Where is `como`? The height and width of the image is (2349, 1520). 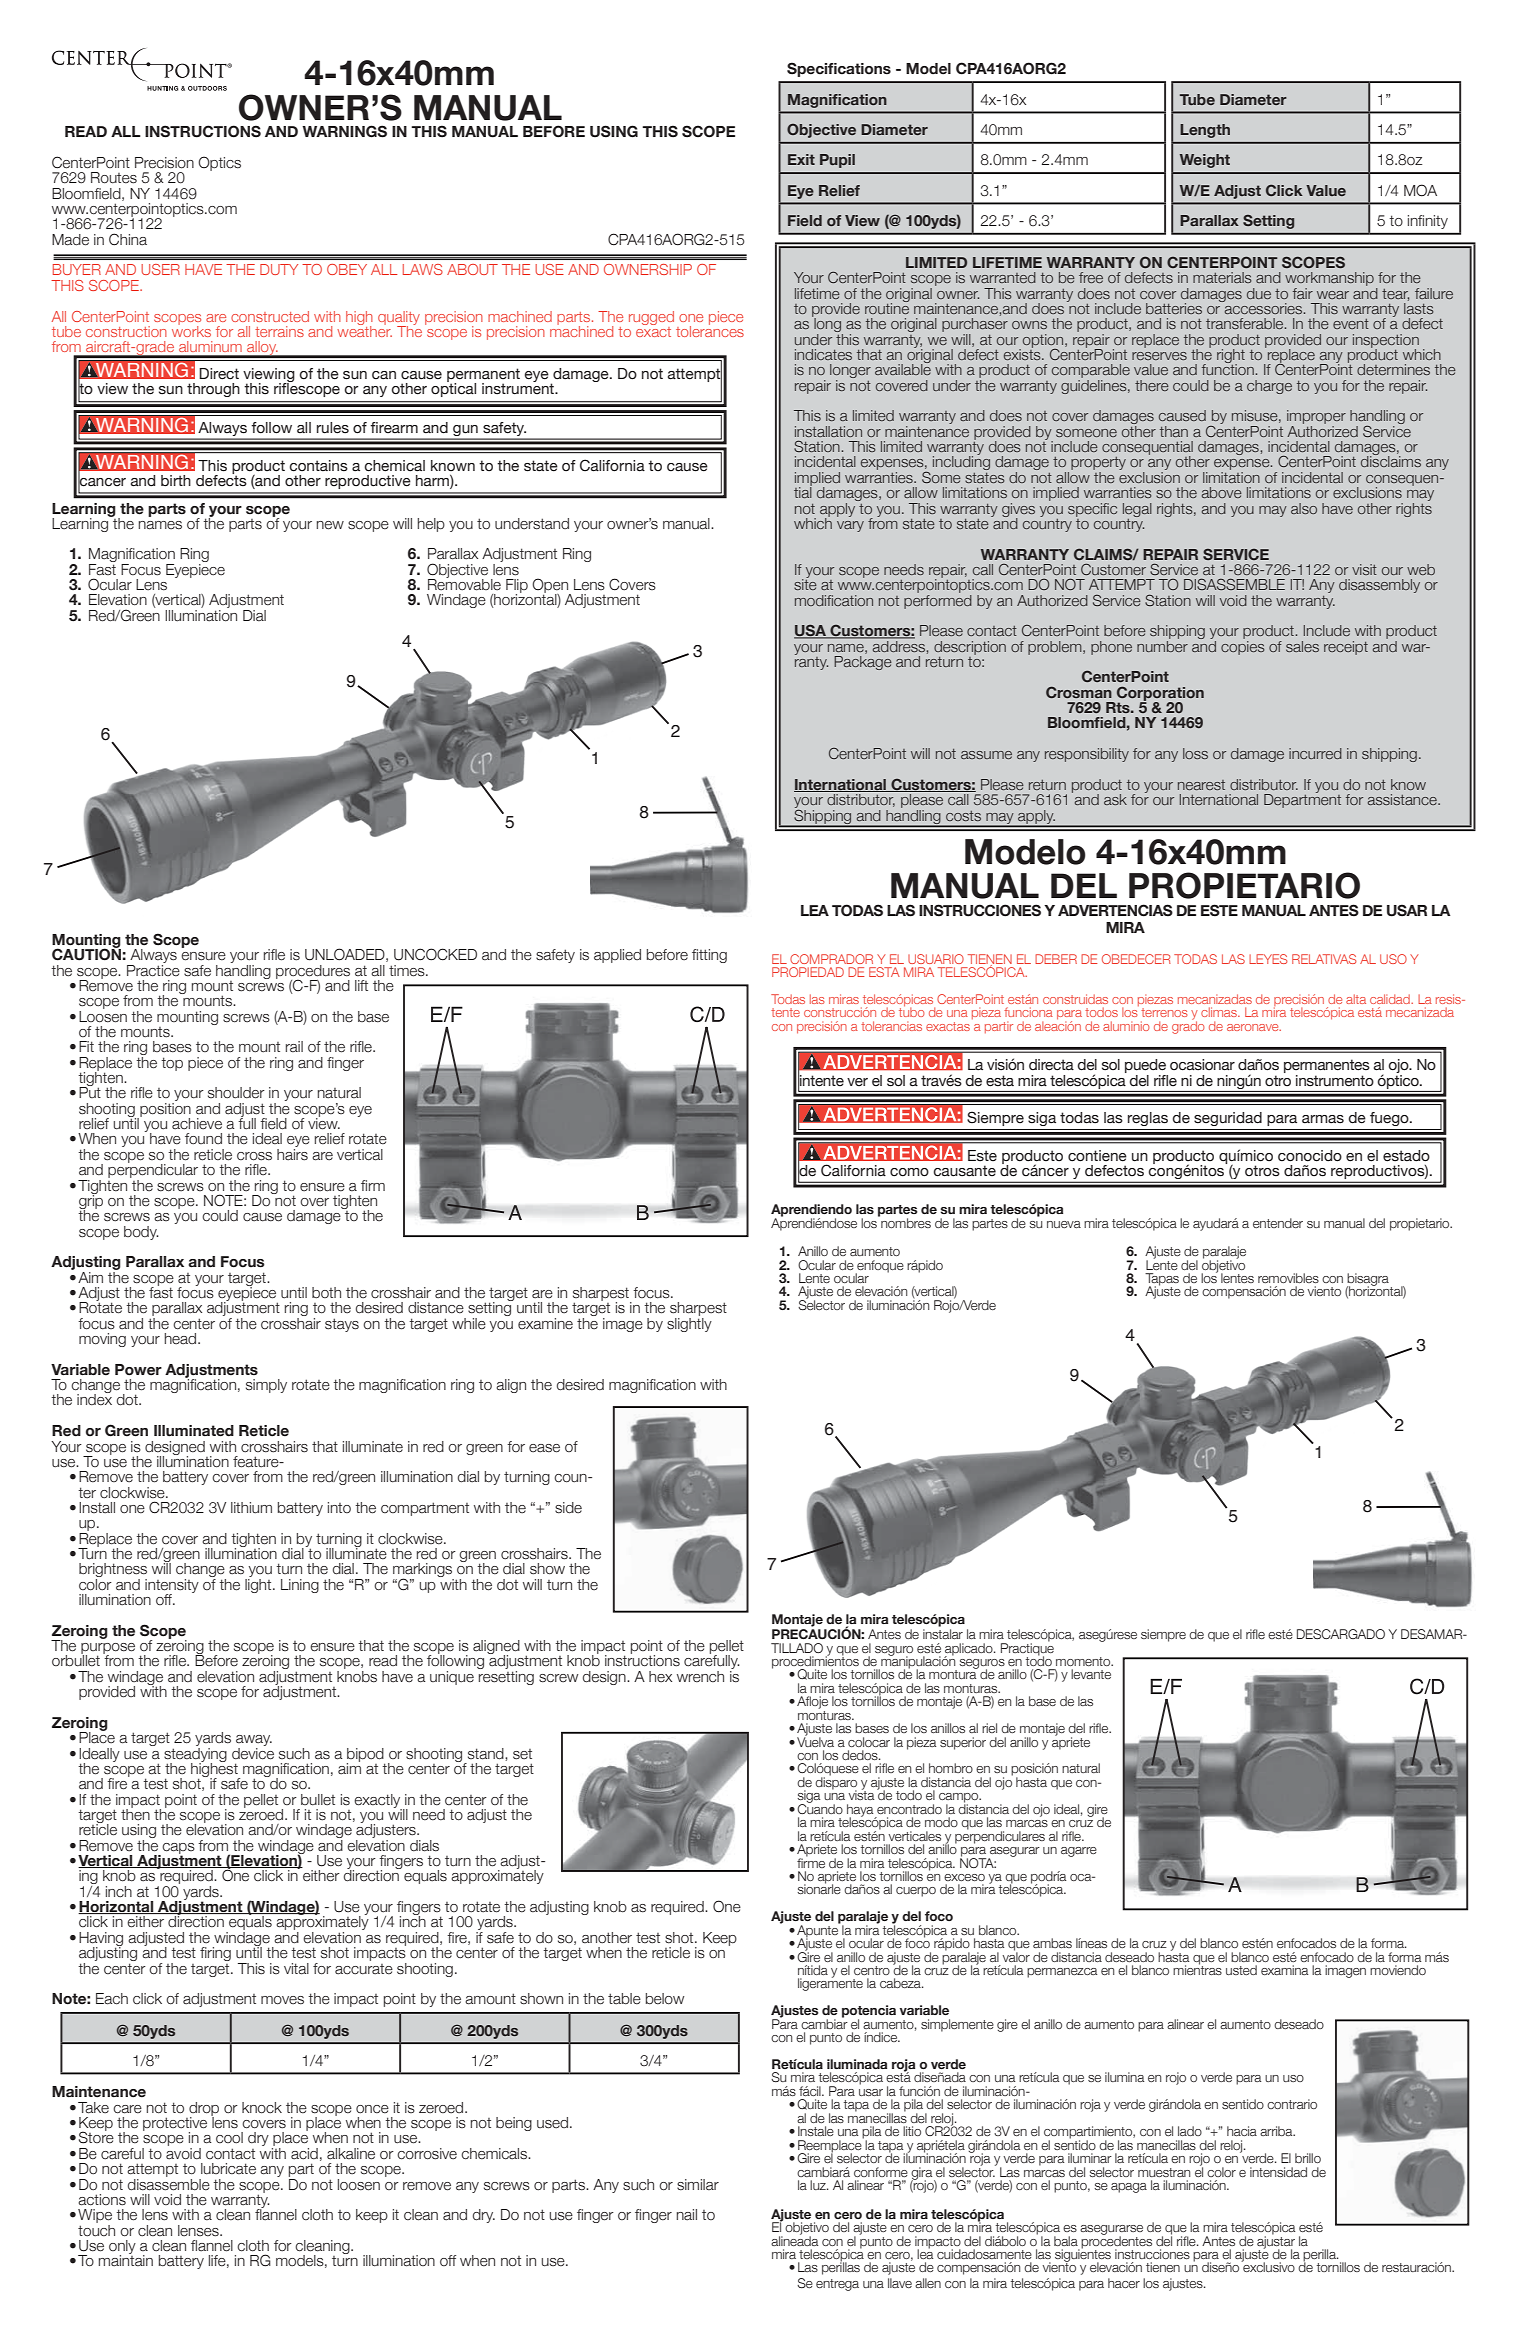
como is located at coordinates (909, 1172).
